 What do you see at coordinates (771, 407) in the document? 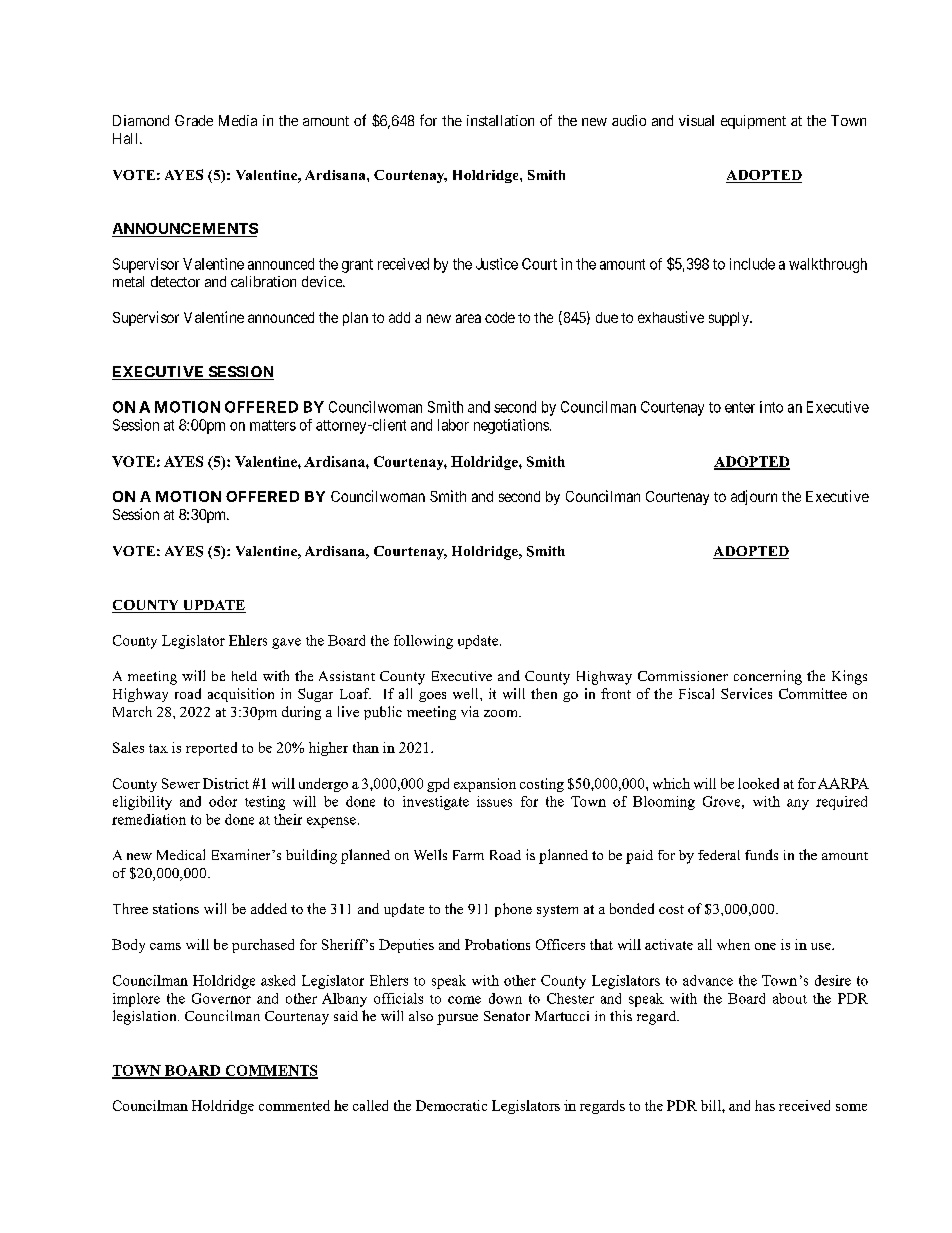
I see `into` at bounding box center [771, 407].
